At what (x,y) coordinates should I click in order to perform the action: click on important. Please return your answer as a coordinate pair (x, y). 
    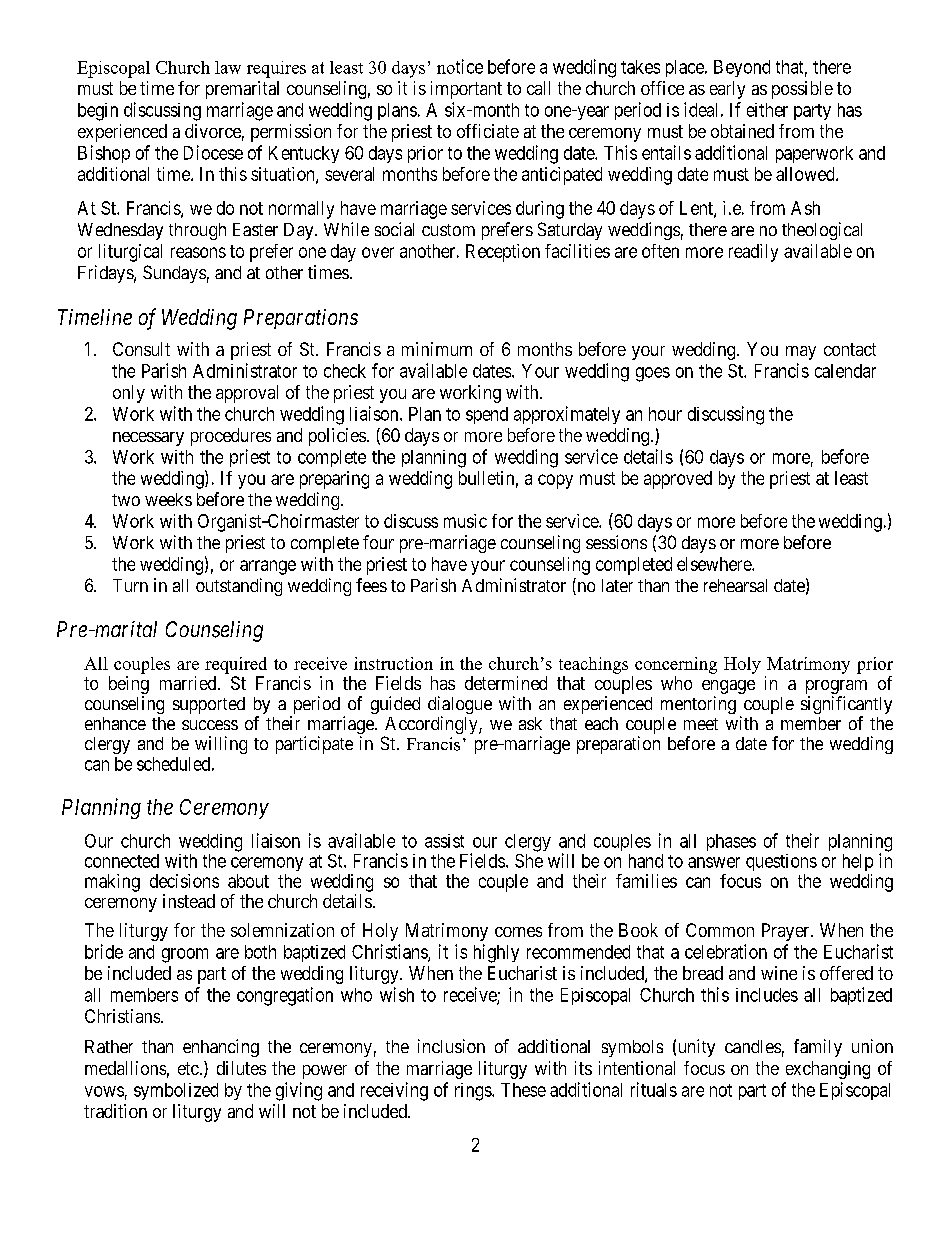
    Looking at the image, I should click on (466, 90).
